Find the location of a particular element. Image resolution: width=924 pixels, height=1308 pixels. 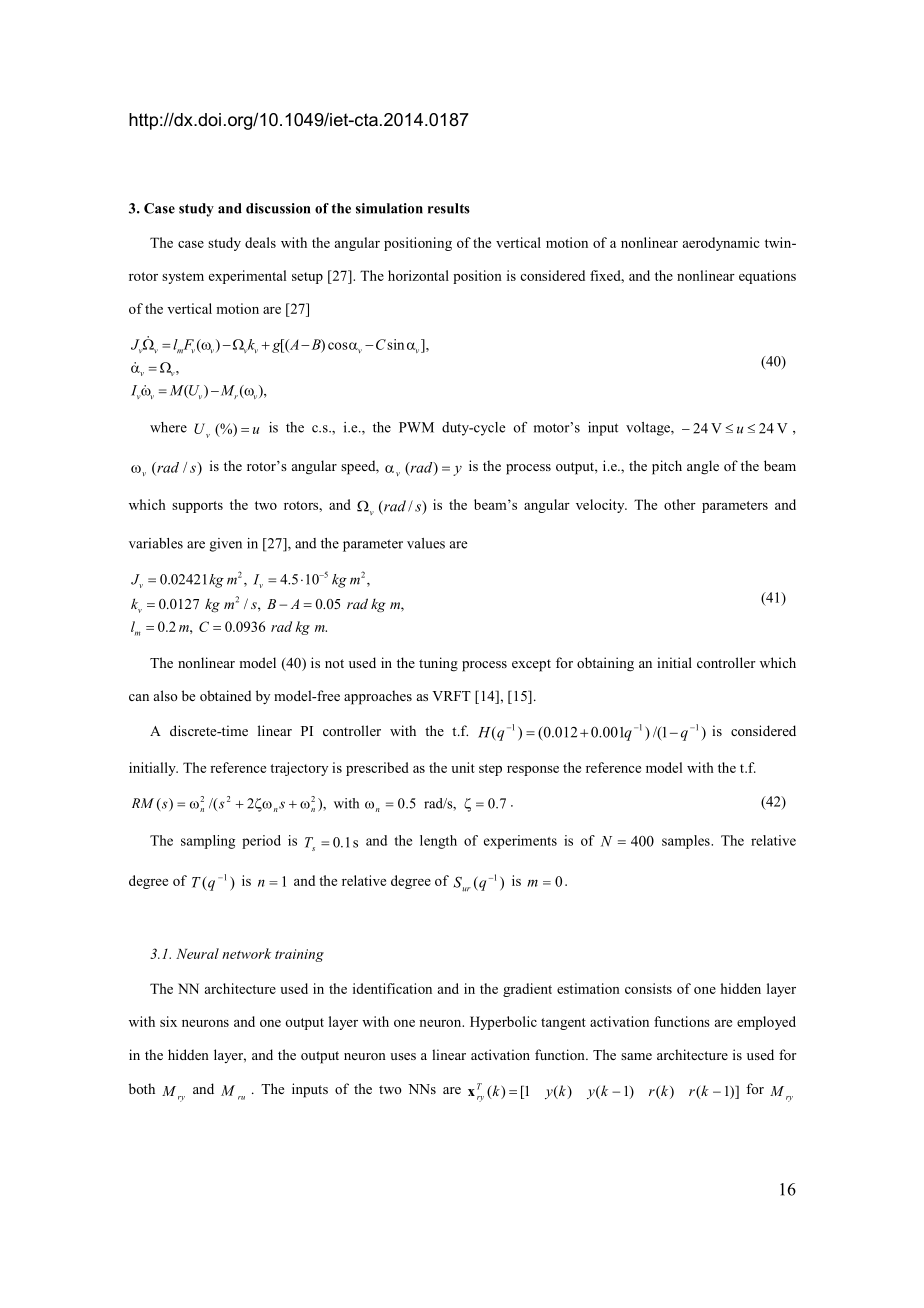

obtaining is located at coordinates (605, 664).
